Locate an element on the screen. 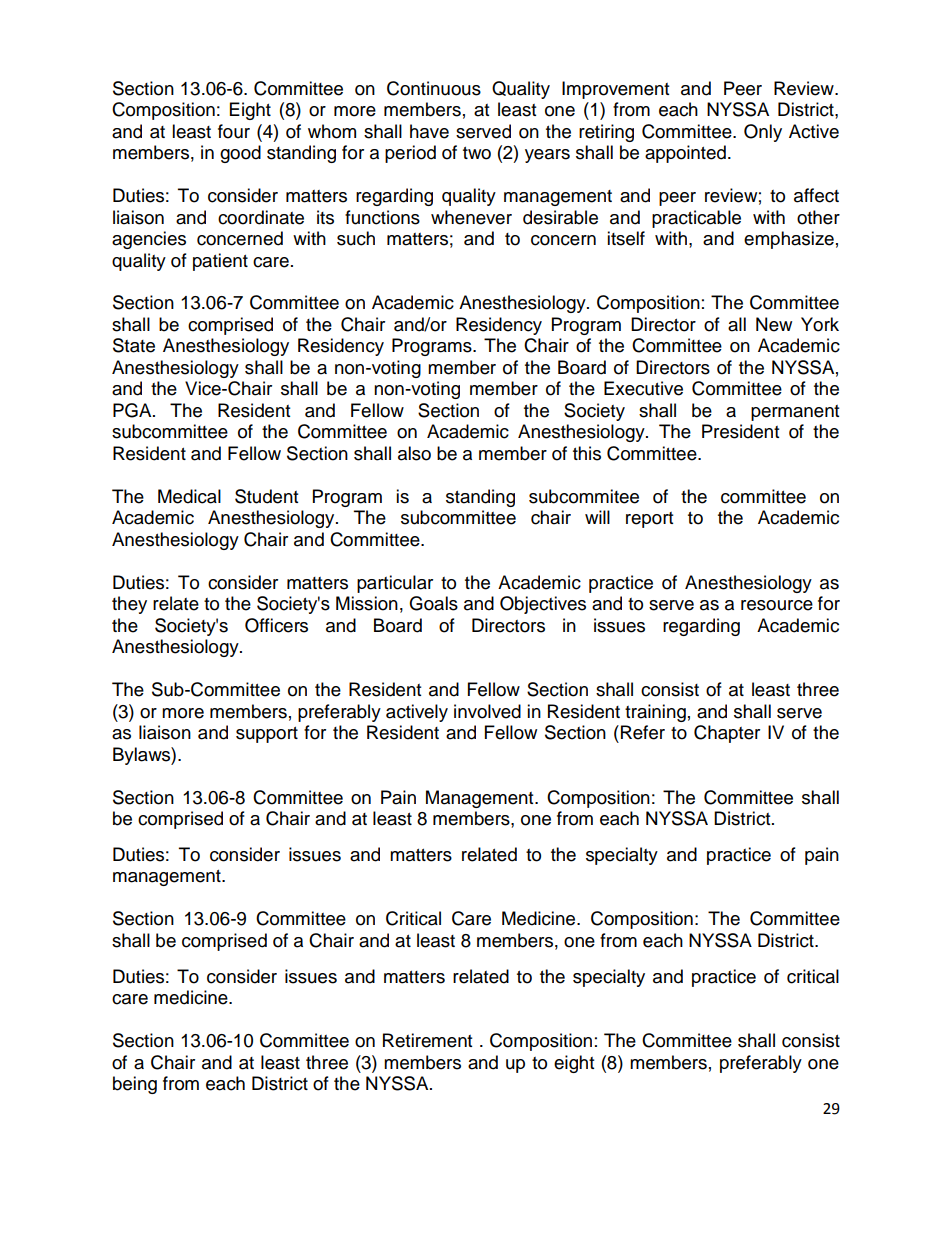 The height and width of the screenshot is (1233, 952). involved is located at coordinates (487, 711).
